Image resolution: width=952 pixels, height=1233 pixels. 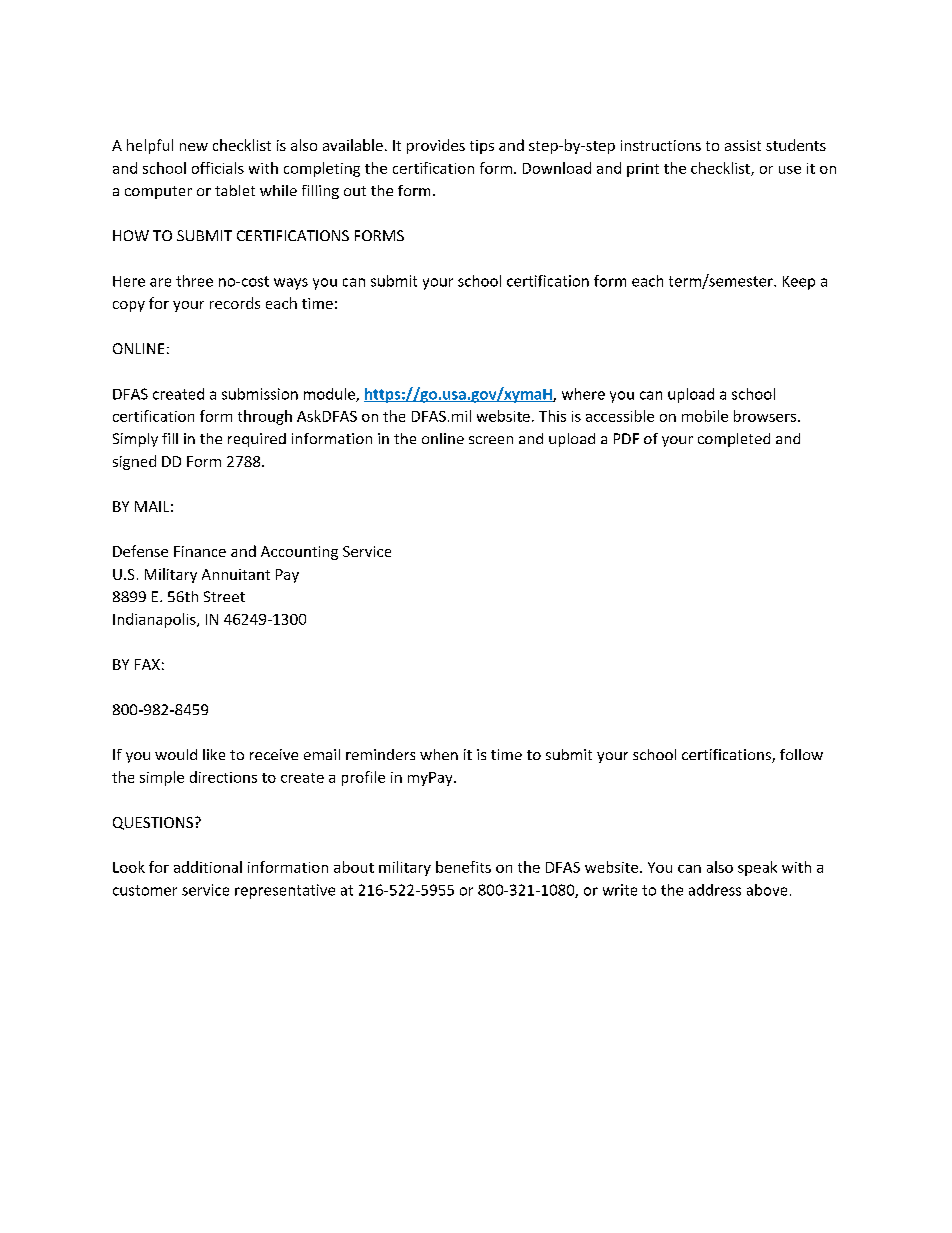 What do you see at coordinates (801, 754) in the screenshot?
I see `follow` at bounding box center [801, 754].
